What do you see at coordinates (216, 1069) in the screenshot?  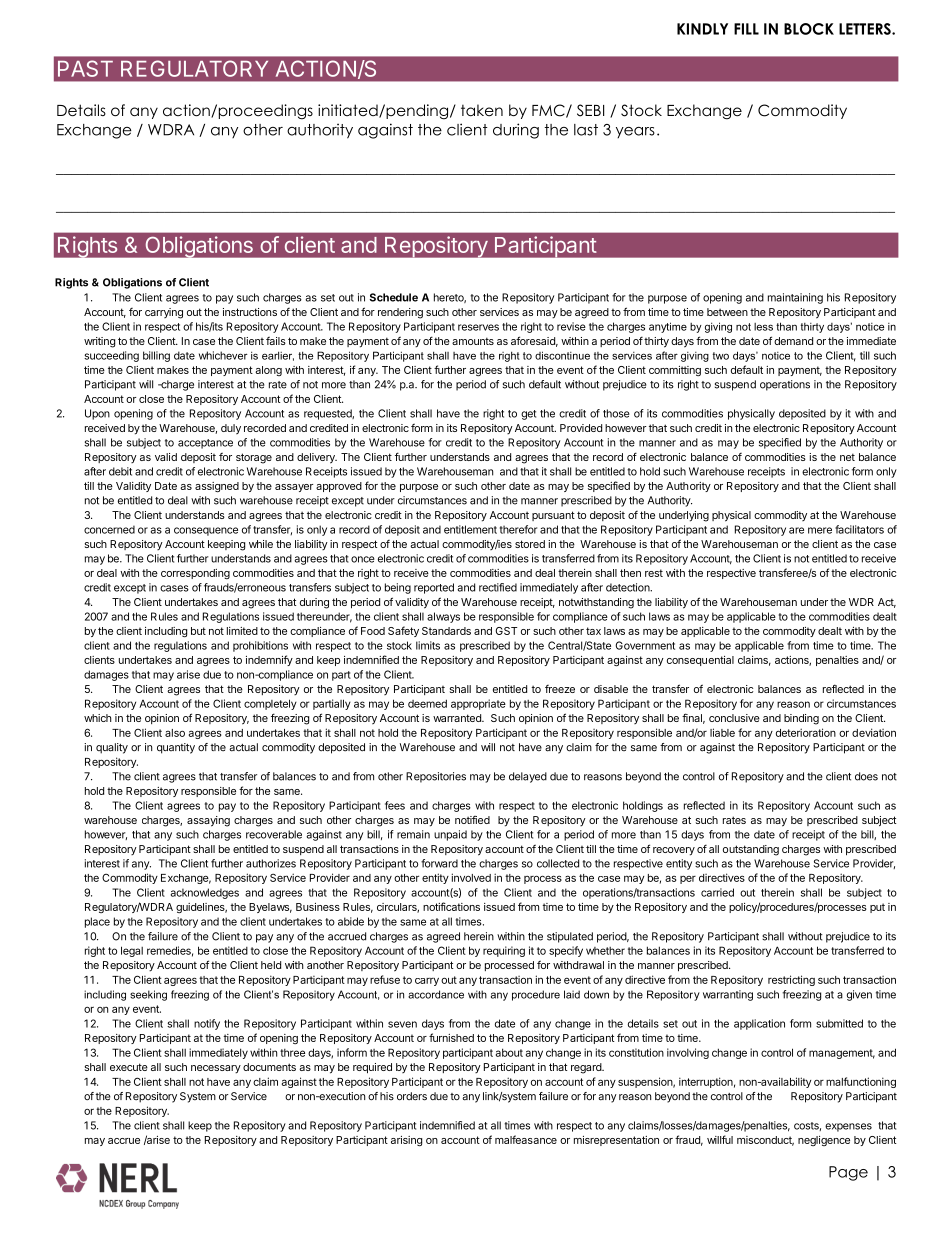 I see `necessary` at bounding box center [216, 1069].
